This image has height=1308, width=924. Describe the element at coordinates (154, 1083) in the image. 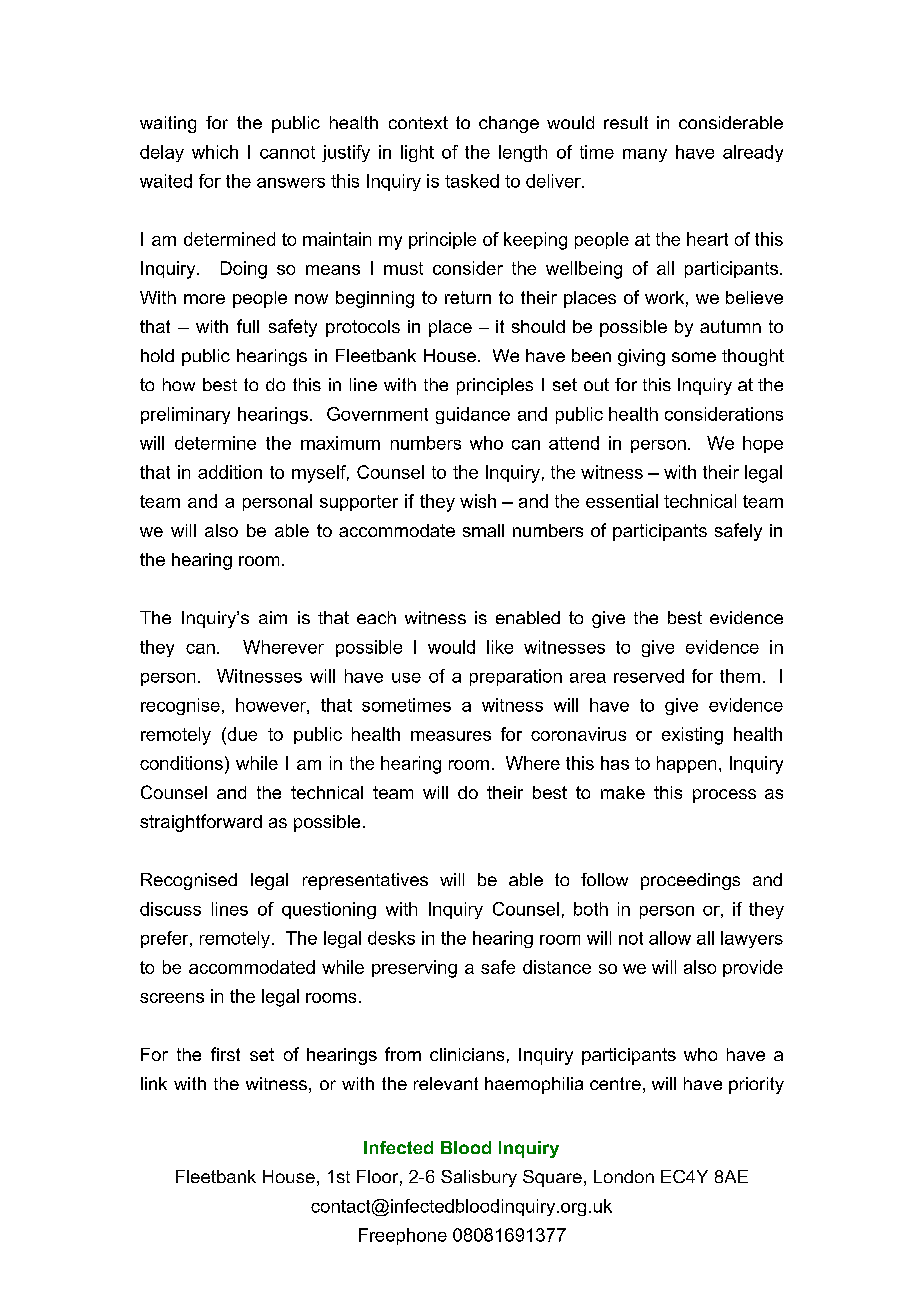

I see `link` at that location.
